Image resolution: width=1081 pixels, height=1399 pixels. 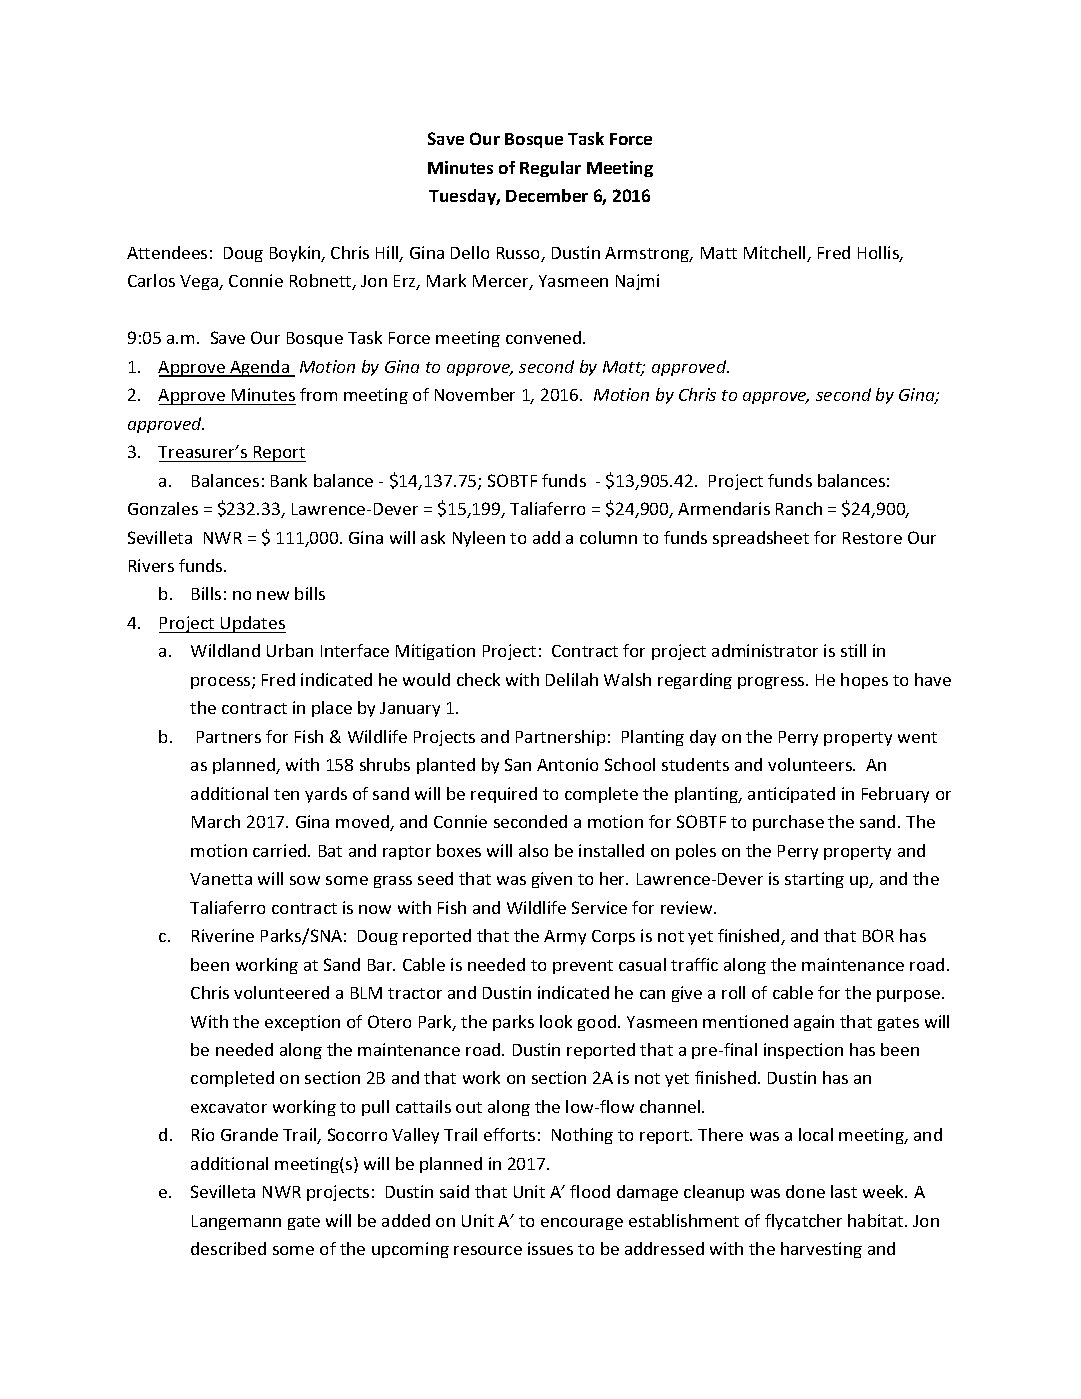 I want to click on Delilah, so click(x=572, y=679).
